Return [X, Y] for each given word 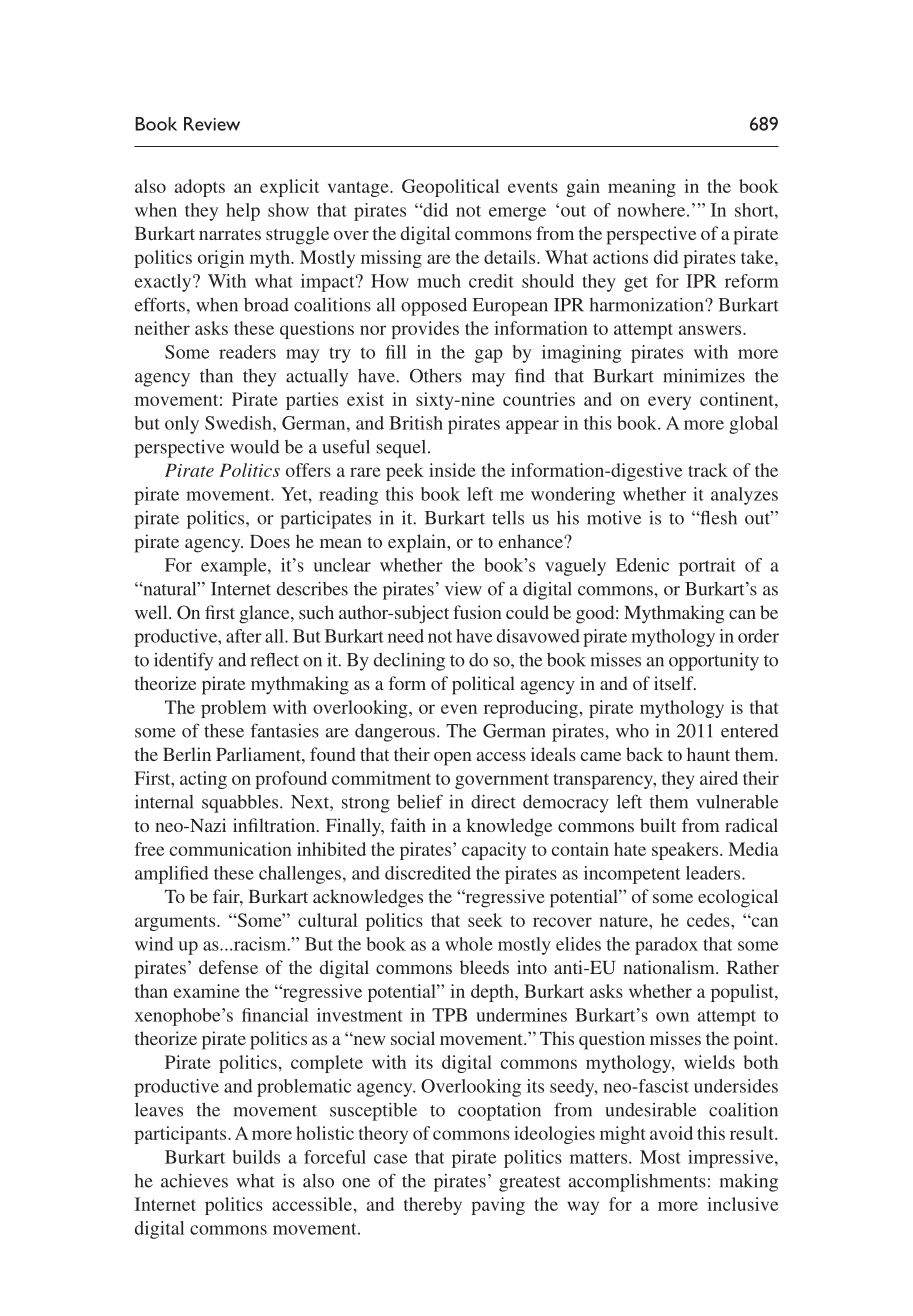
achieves [194, 1181]
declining [409, 662]
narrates [230, 234]
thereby [433, 1206]
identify [183, 661]
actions [620, 257]
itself [675, 683]
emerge [517, 214]
